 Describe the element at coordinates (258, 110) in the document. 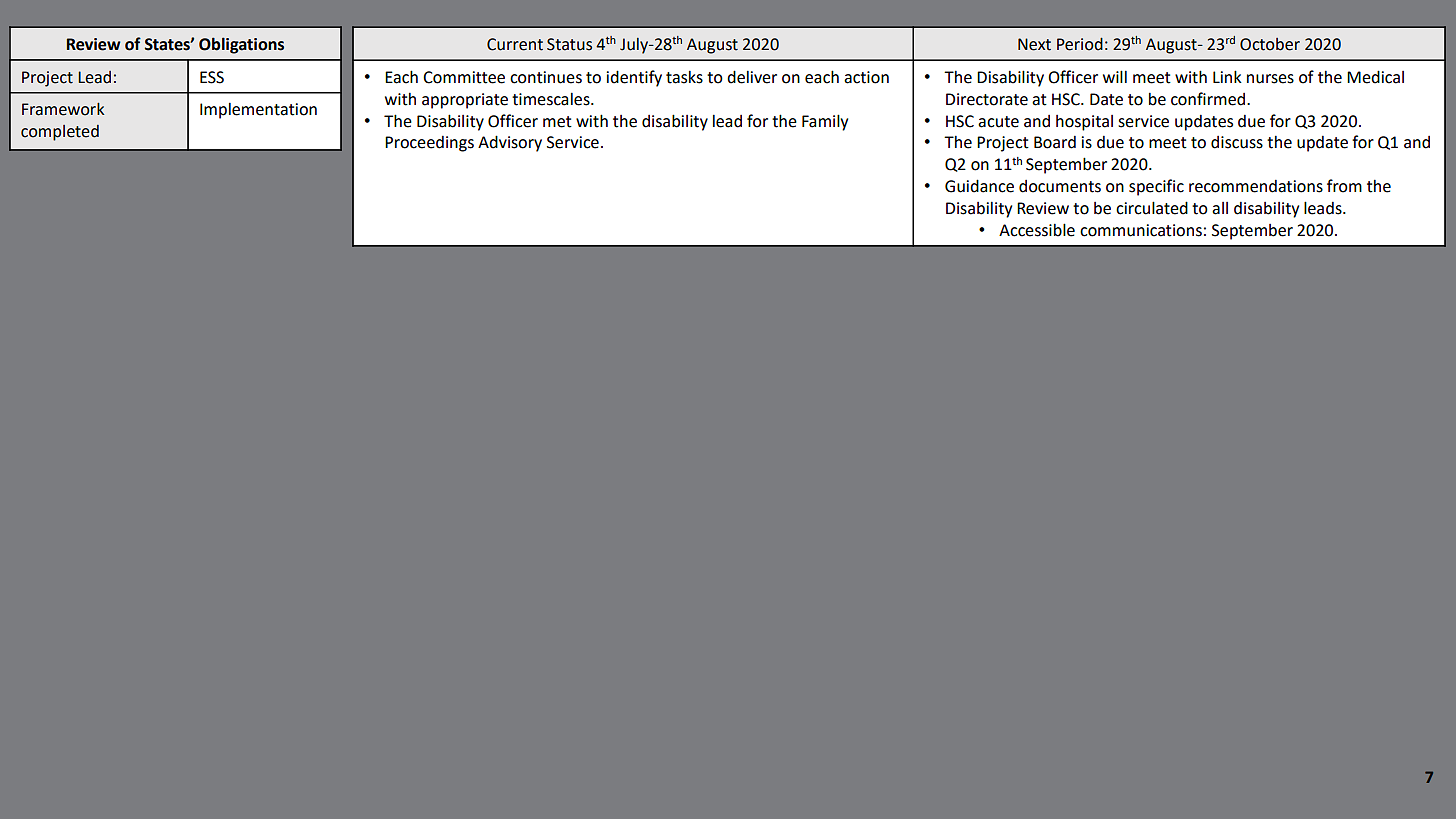

I see `Implementation` at that location.
